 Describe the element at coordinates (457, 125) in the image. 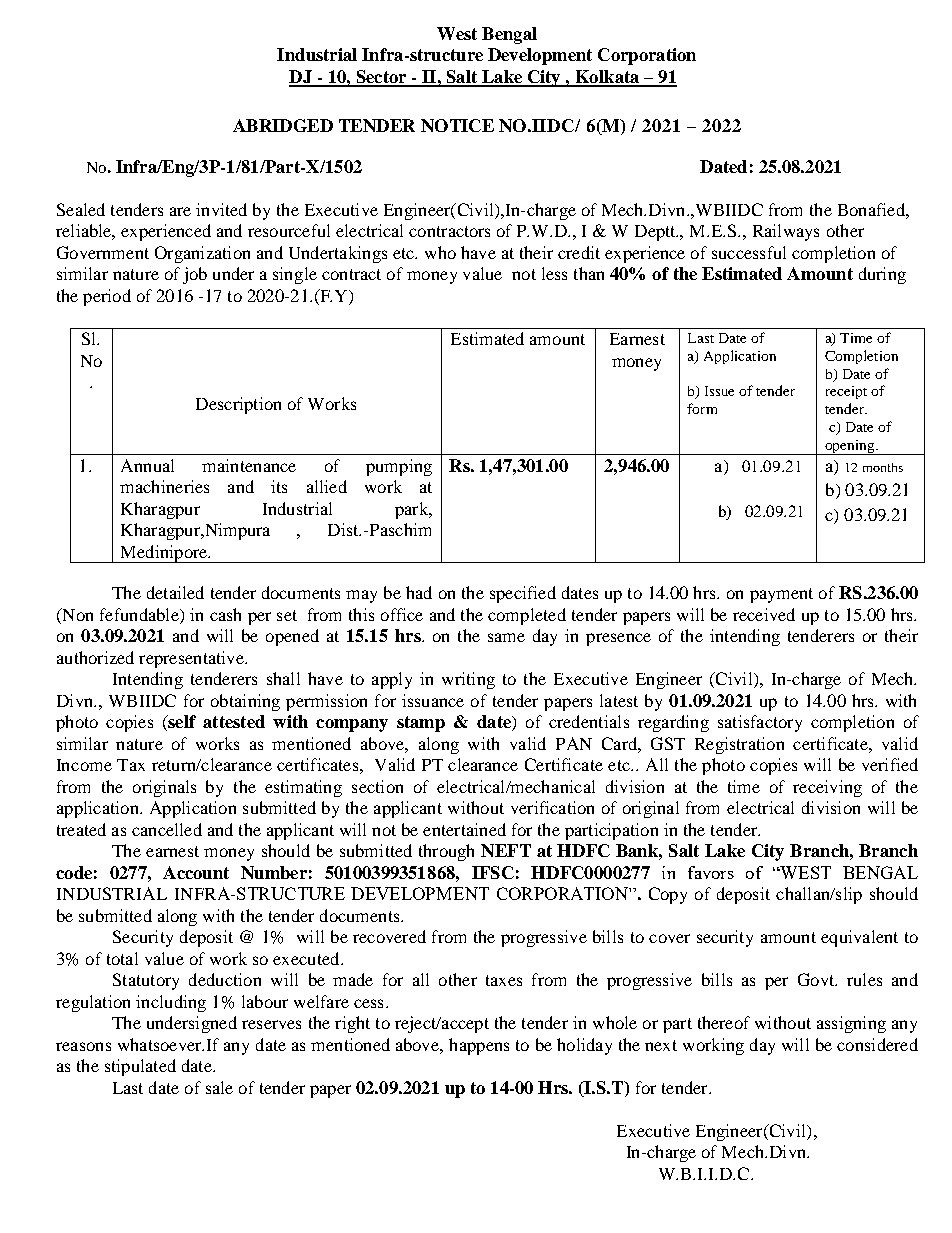

I see `NOTICE` at that location.
